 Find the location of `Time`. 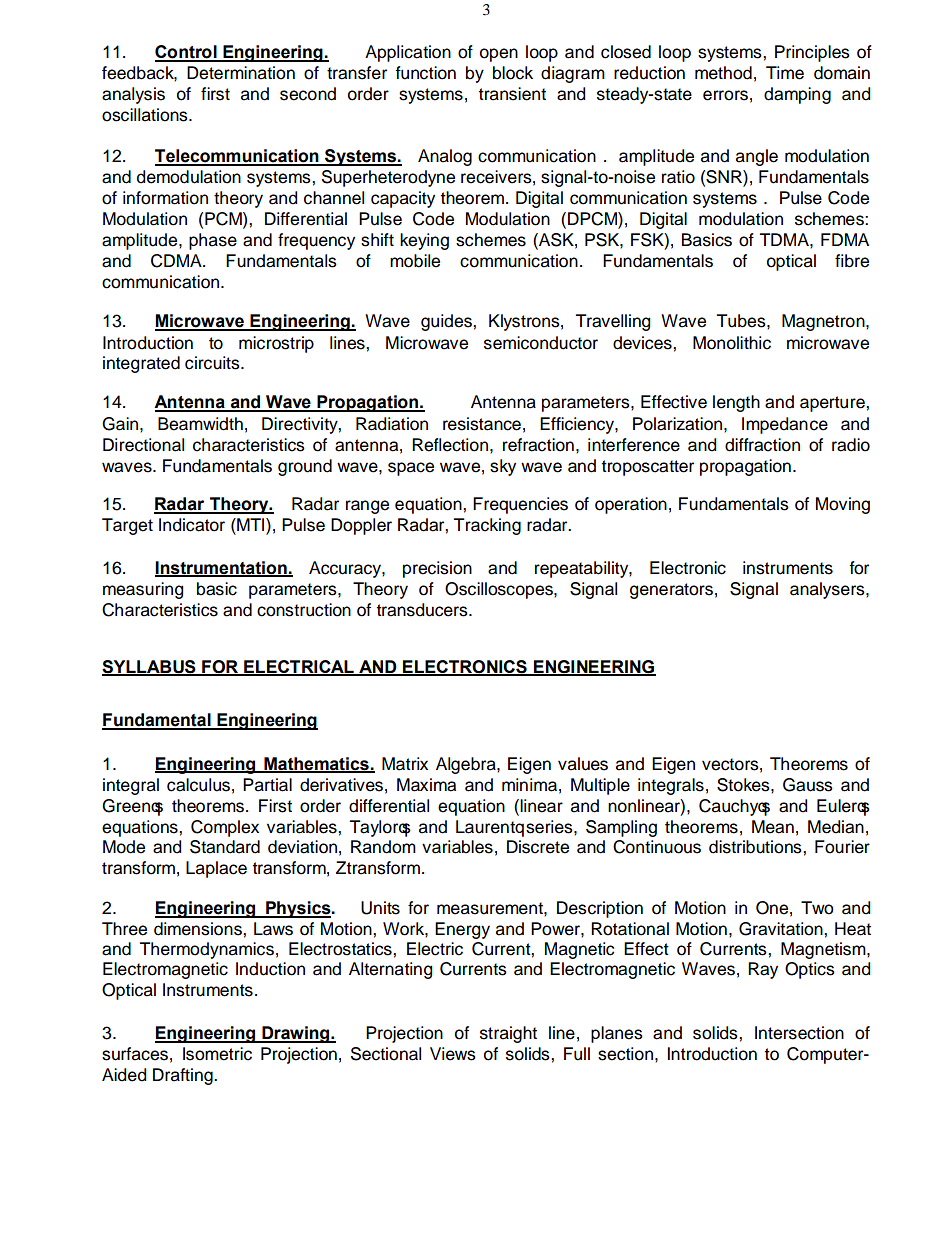

Time is located at coordinates (785, 73).
